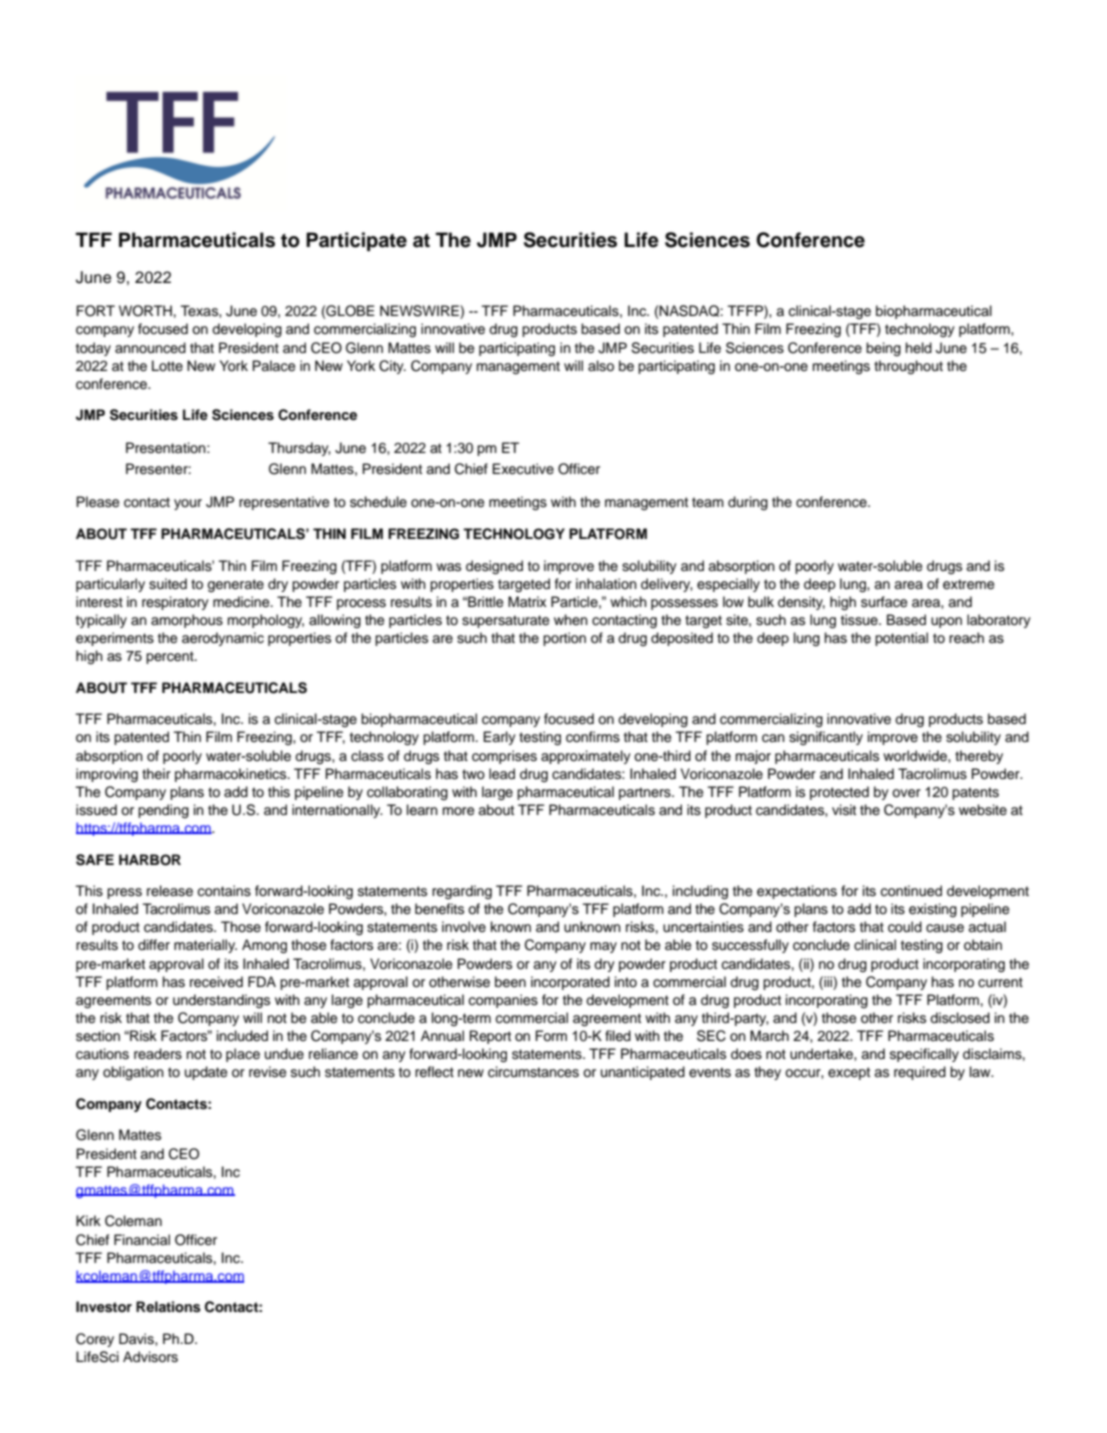 This screenshot has height=1433, width=1107. I want to click on designed, so click(494, 567).
